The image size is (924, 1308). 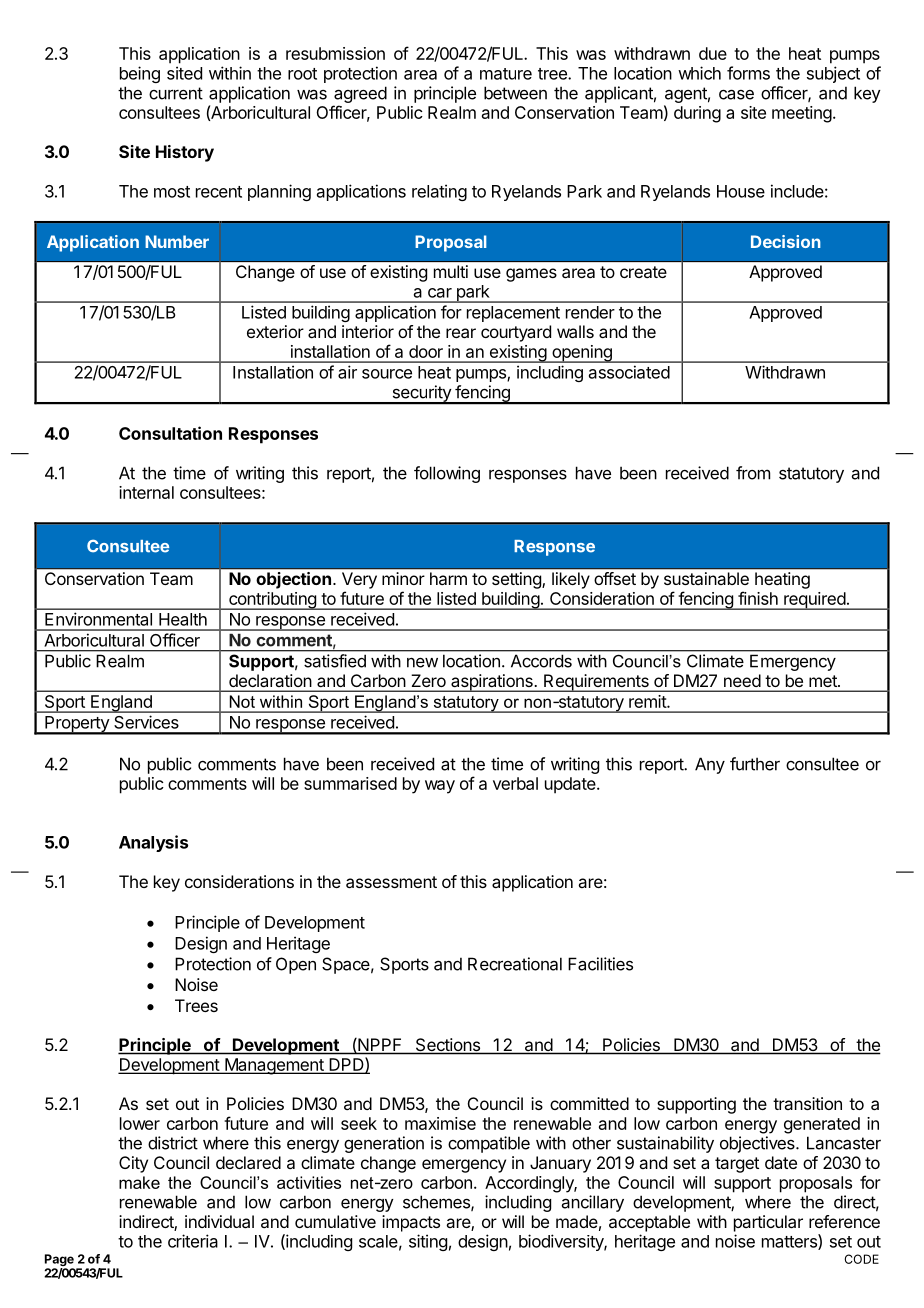 What do you see at coordinates (506, 74) in the document?
I see `mature` at bounding box center [506, 74].
